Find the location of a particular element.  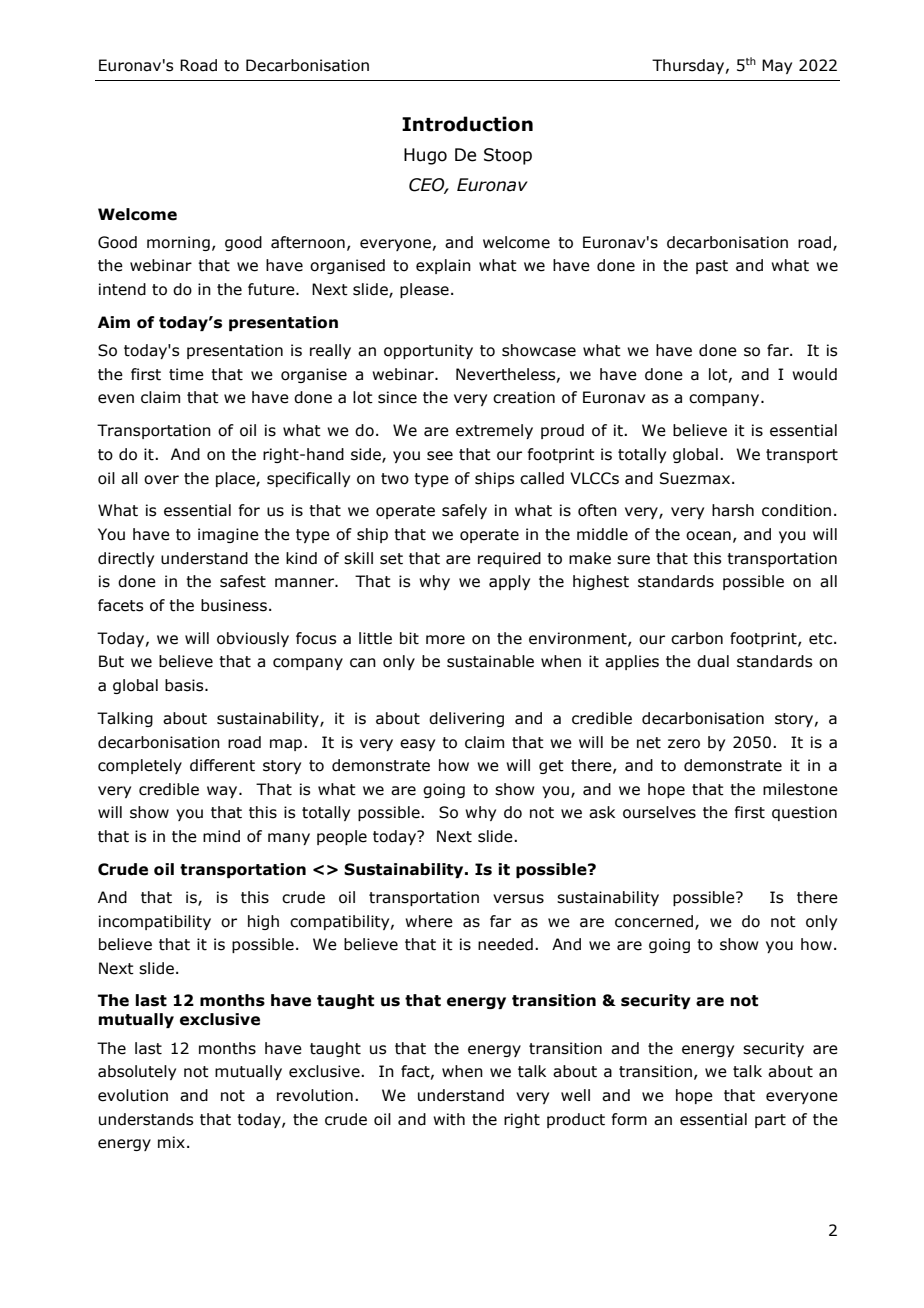

May is located at coordinates (777, 66).
